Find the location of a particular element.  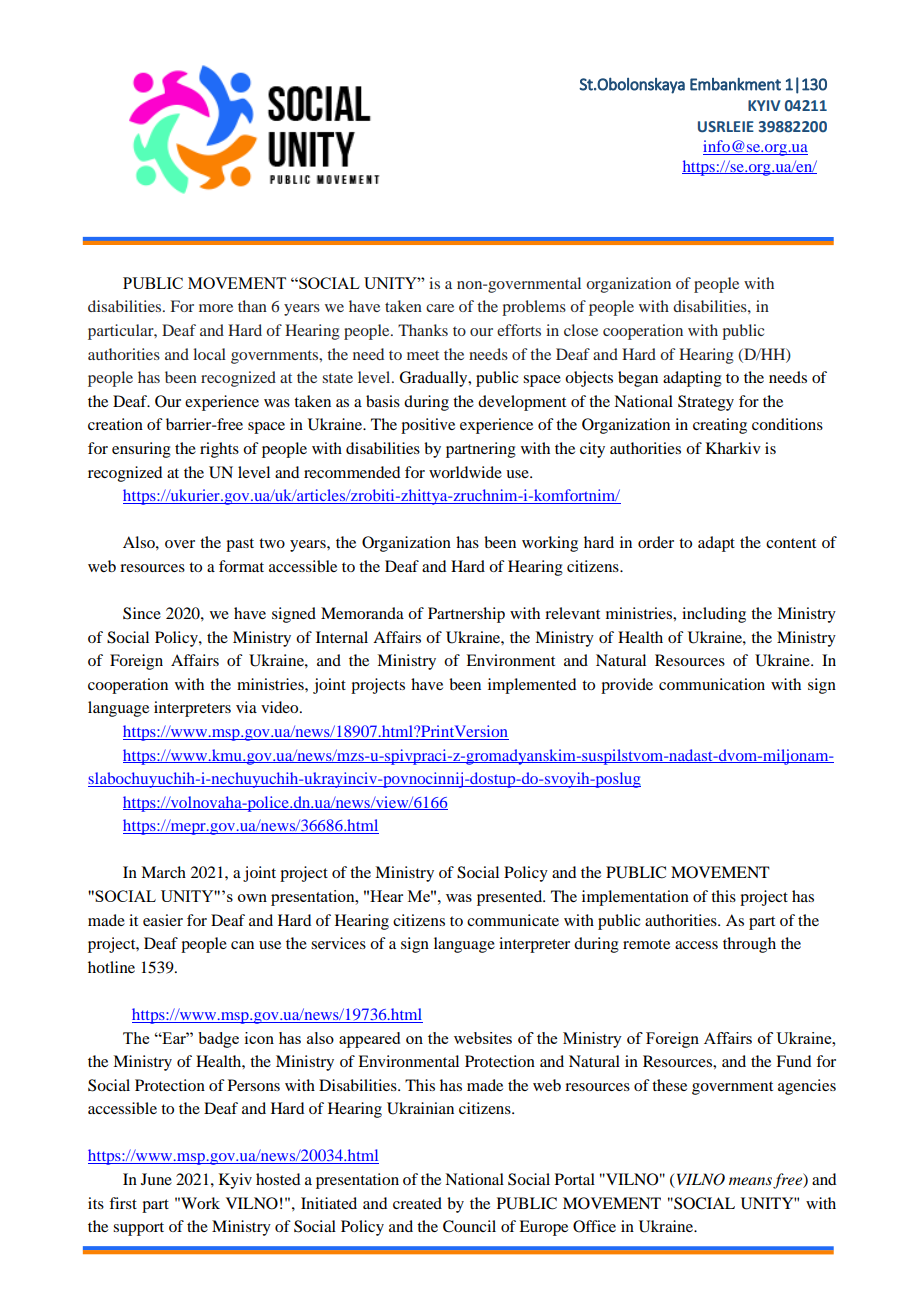

care is located at coordinates (440, 308).
